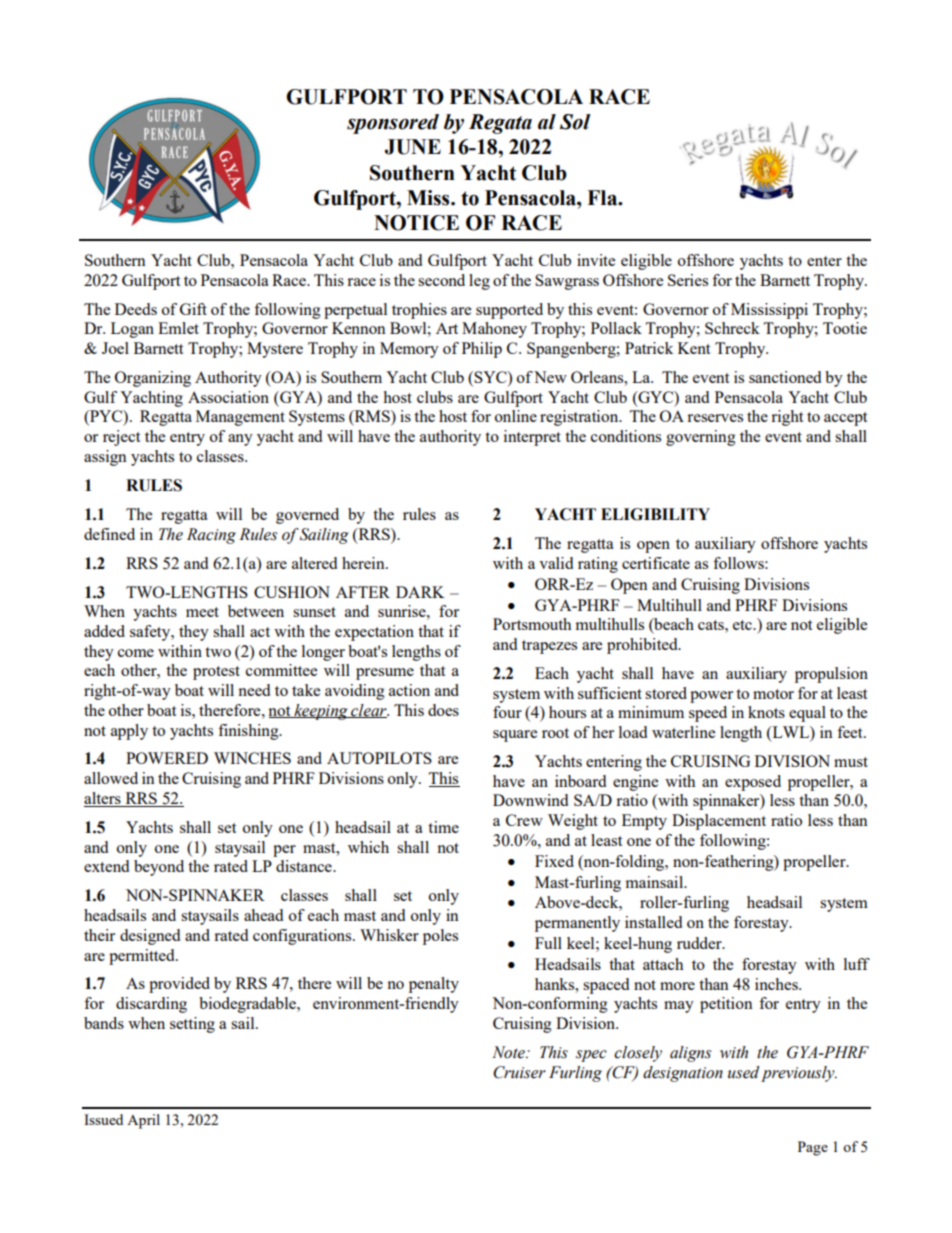 The width and height of the page is (952, 1233). Describe the element at coordinates (719, 822) in the page. I see `Displacement` at that location.
